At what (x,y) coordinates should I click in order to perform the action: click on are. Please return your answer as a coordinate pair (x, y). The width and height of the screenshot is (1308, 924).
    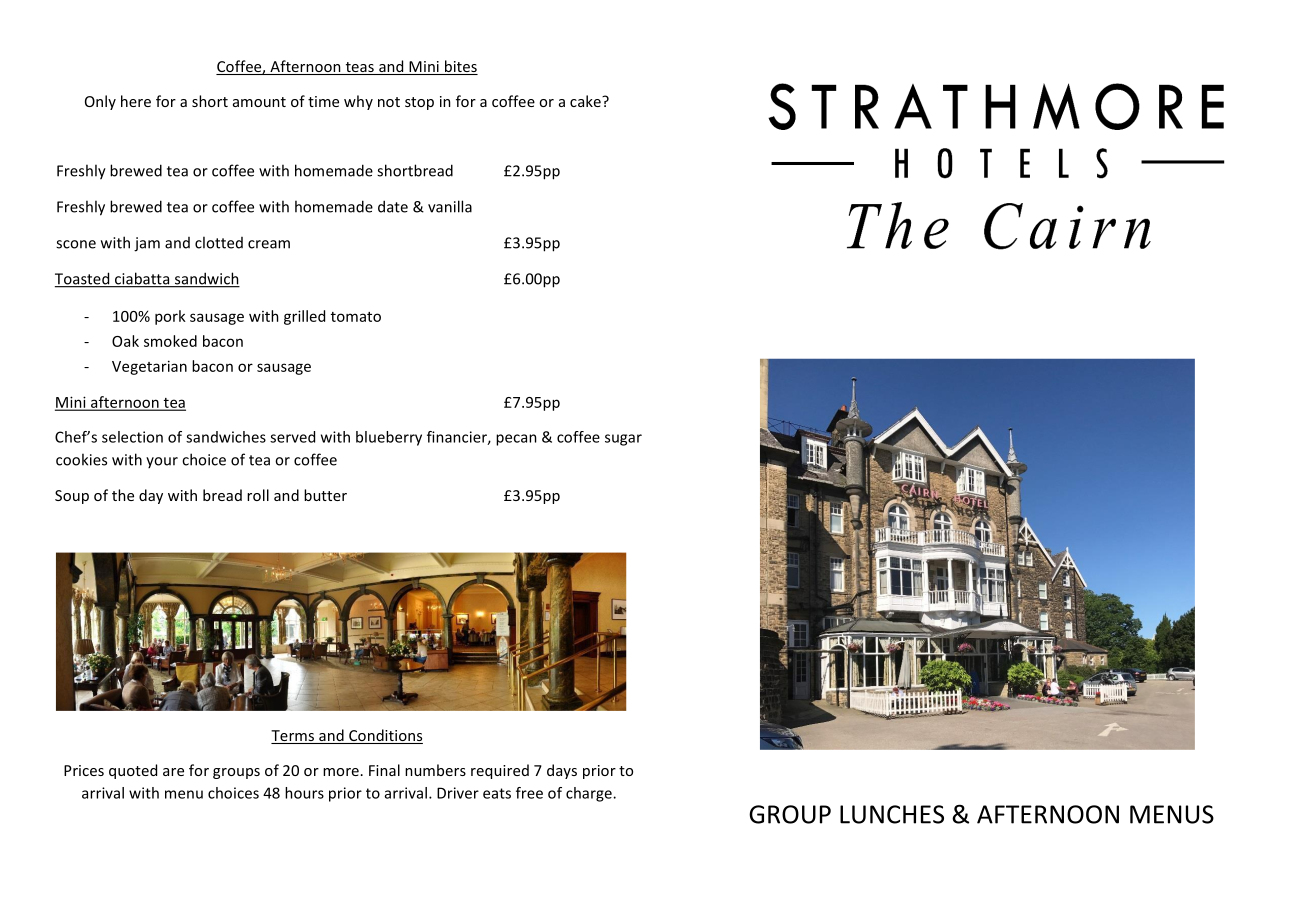
    Looking at the image, I should click on (173, 772).
